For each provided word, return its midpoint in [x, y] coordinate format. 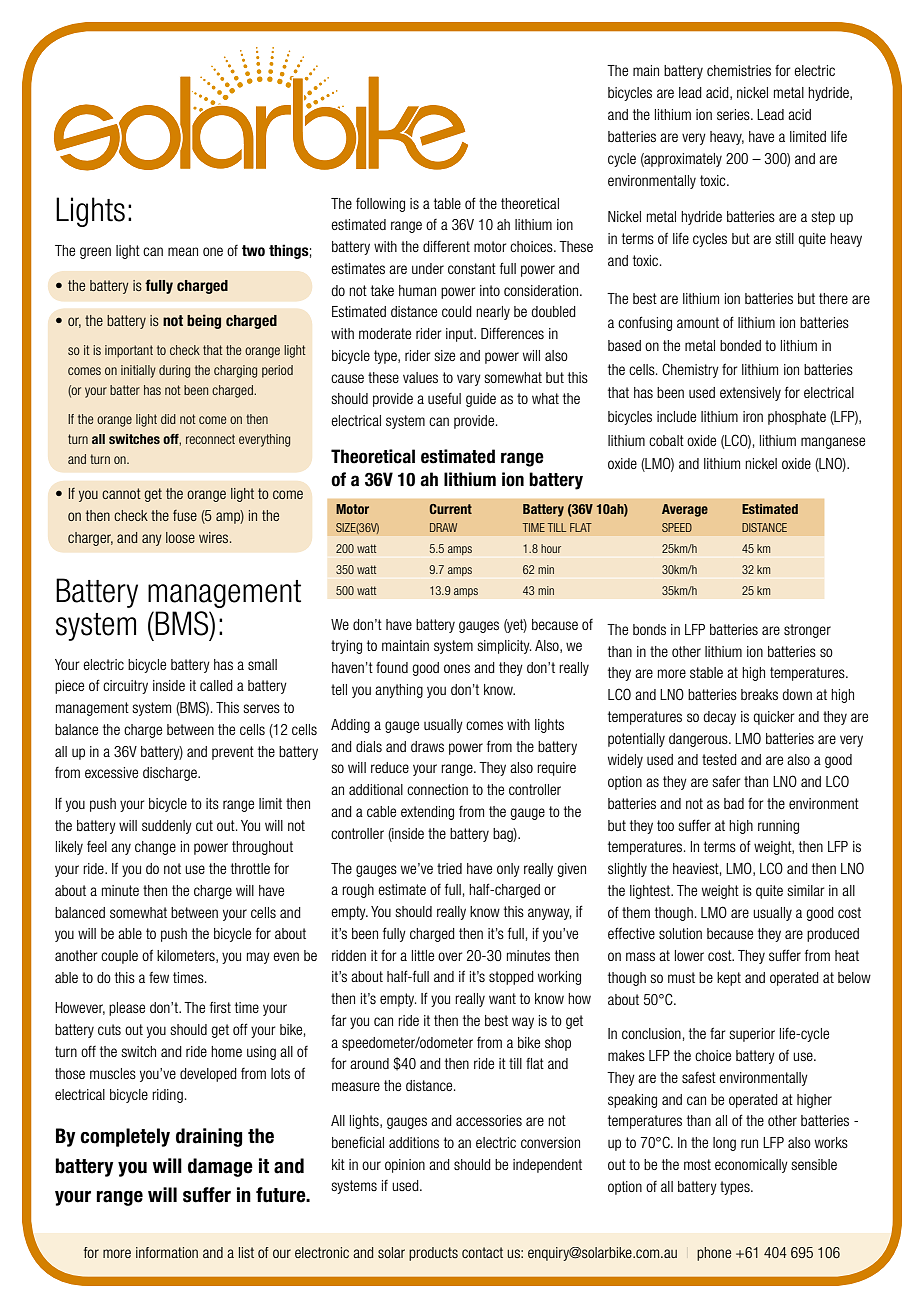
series [734, 114]
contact [482, 1252]
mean [183, 251]
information [167, 1252]
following [380, 205]
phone [714, 1254]
